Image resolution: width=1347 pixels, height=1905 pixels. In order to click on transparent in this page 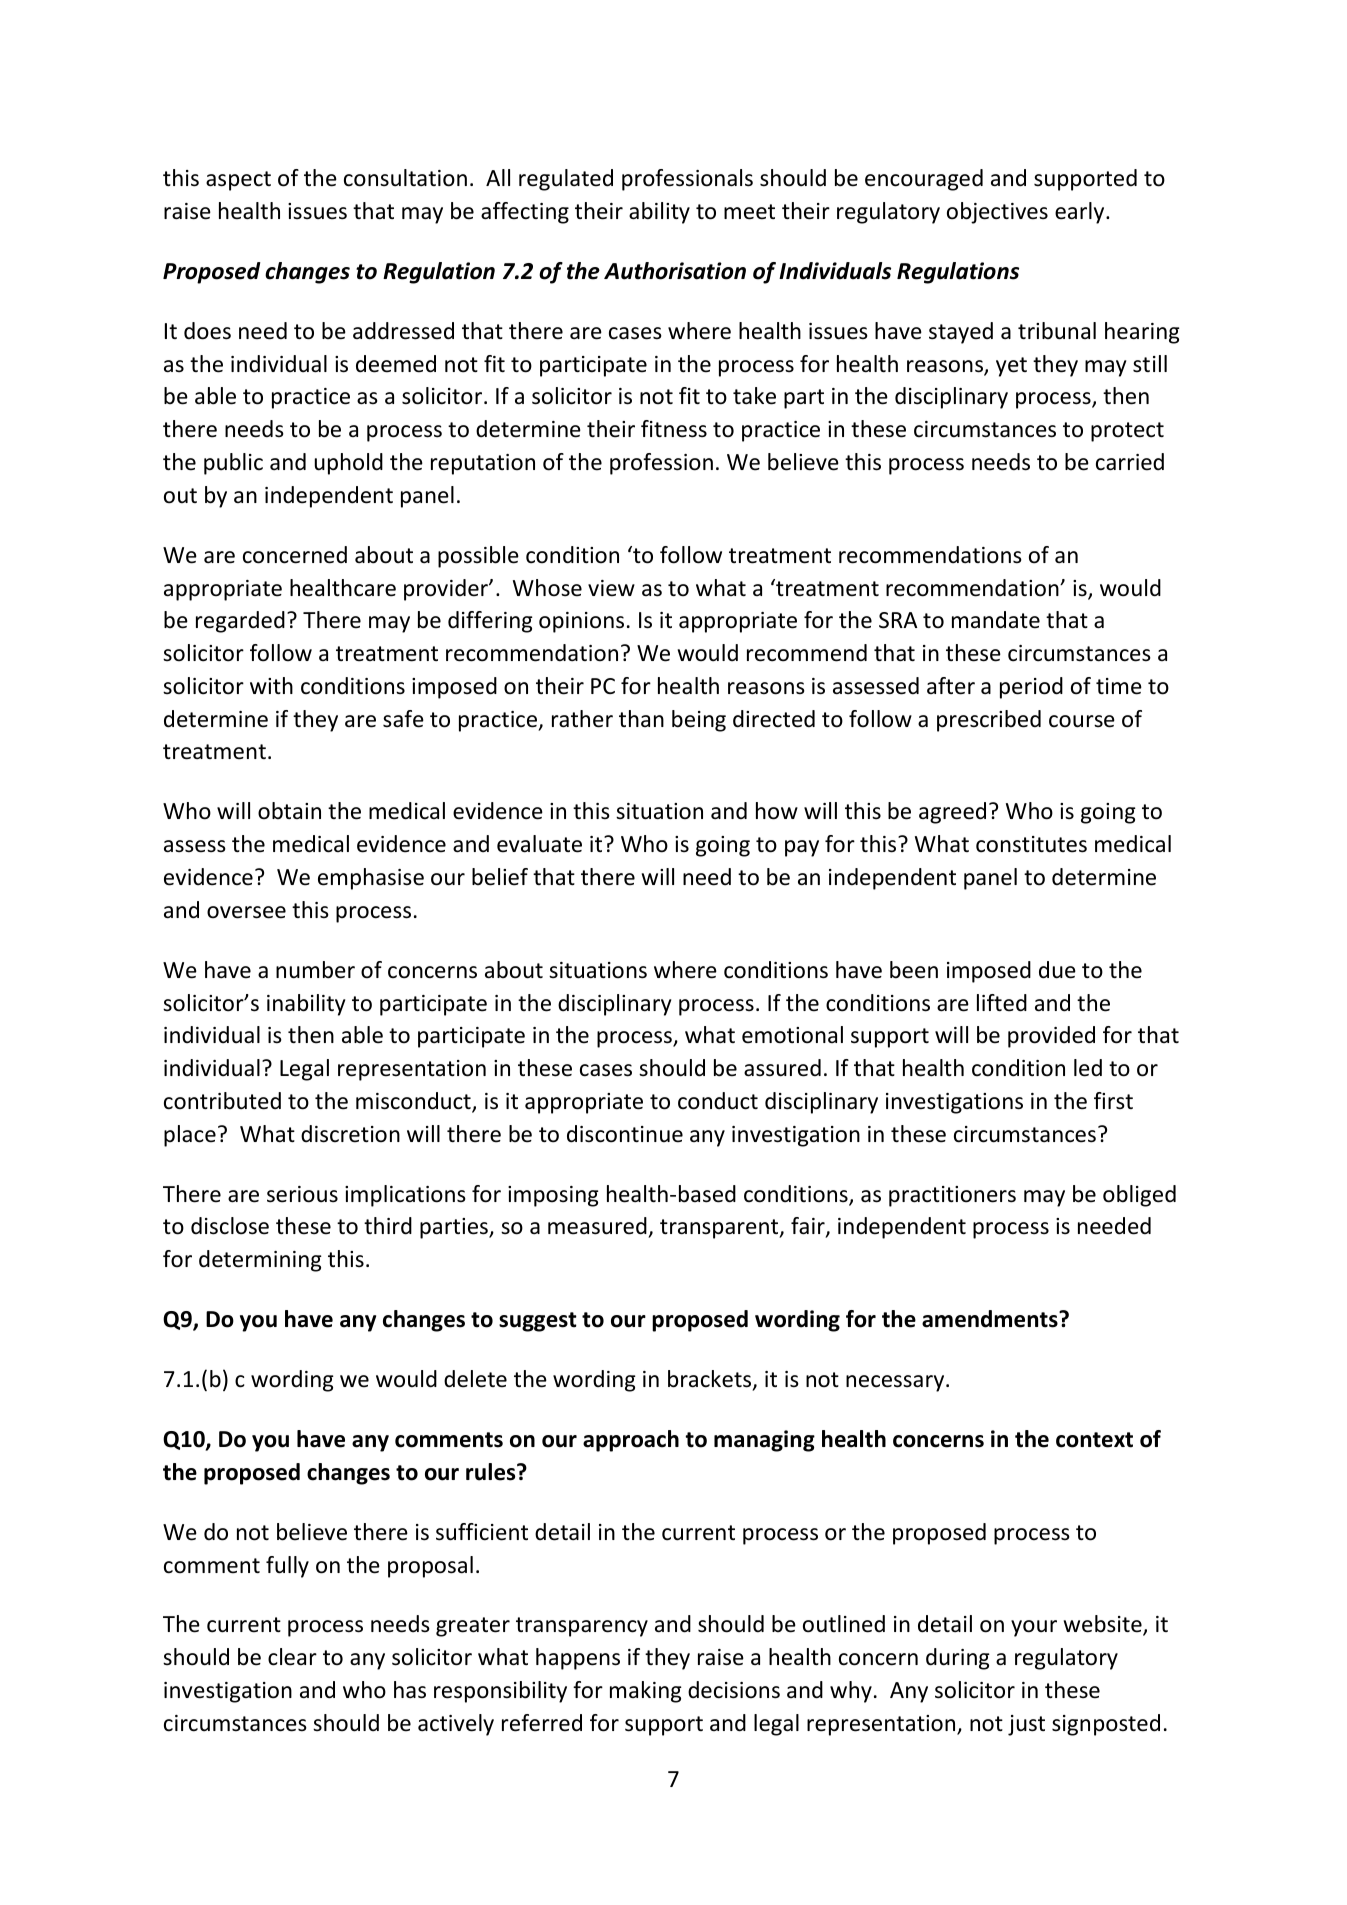, I will do `click(720, 1229)`.
